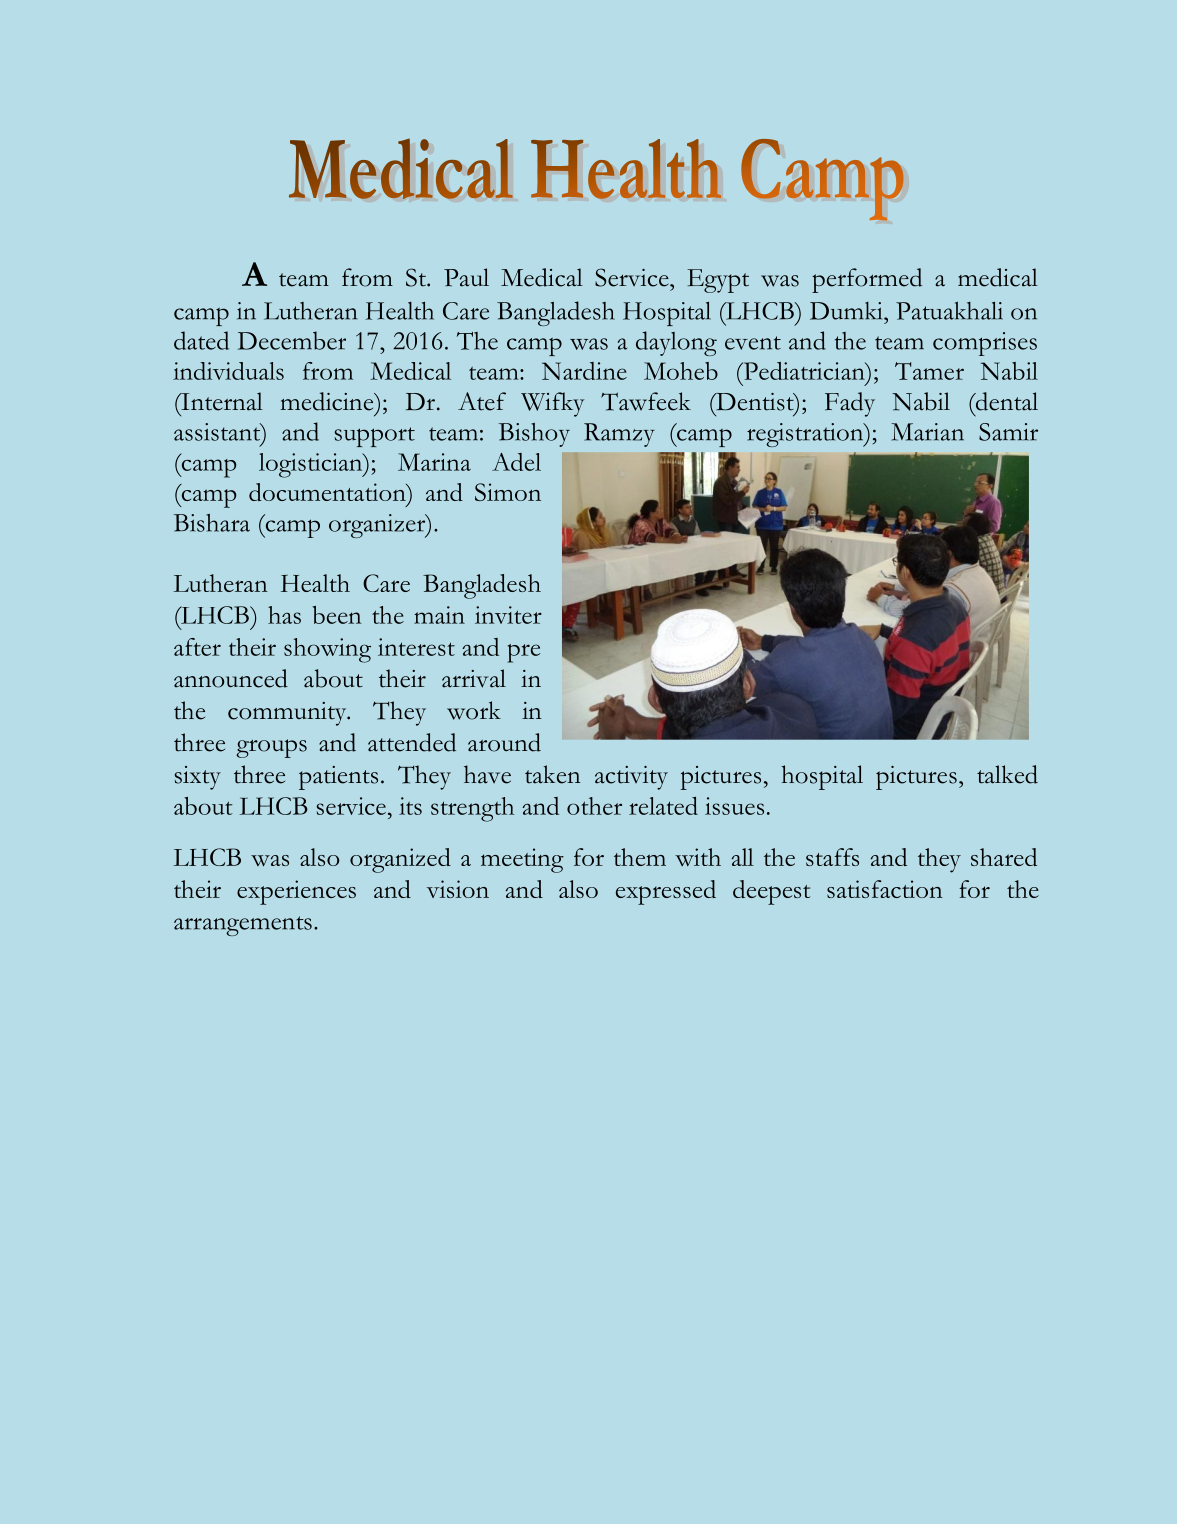 The height and width of the image is (1524, 1177). What do you see at coordinates (375, 437) in the image?
I see `support` at bounding box center [375, 437].
